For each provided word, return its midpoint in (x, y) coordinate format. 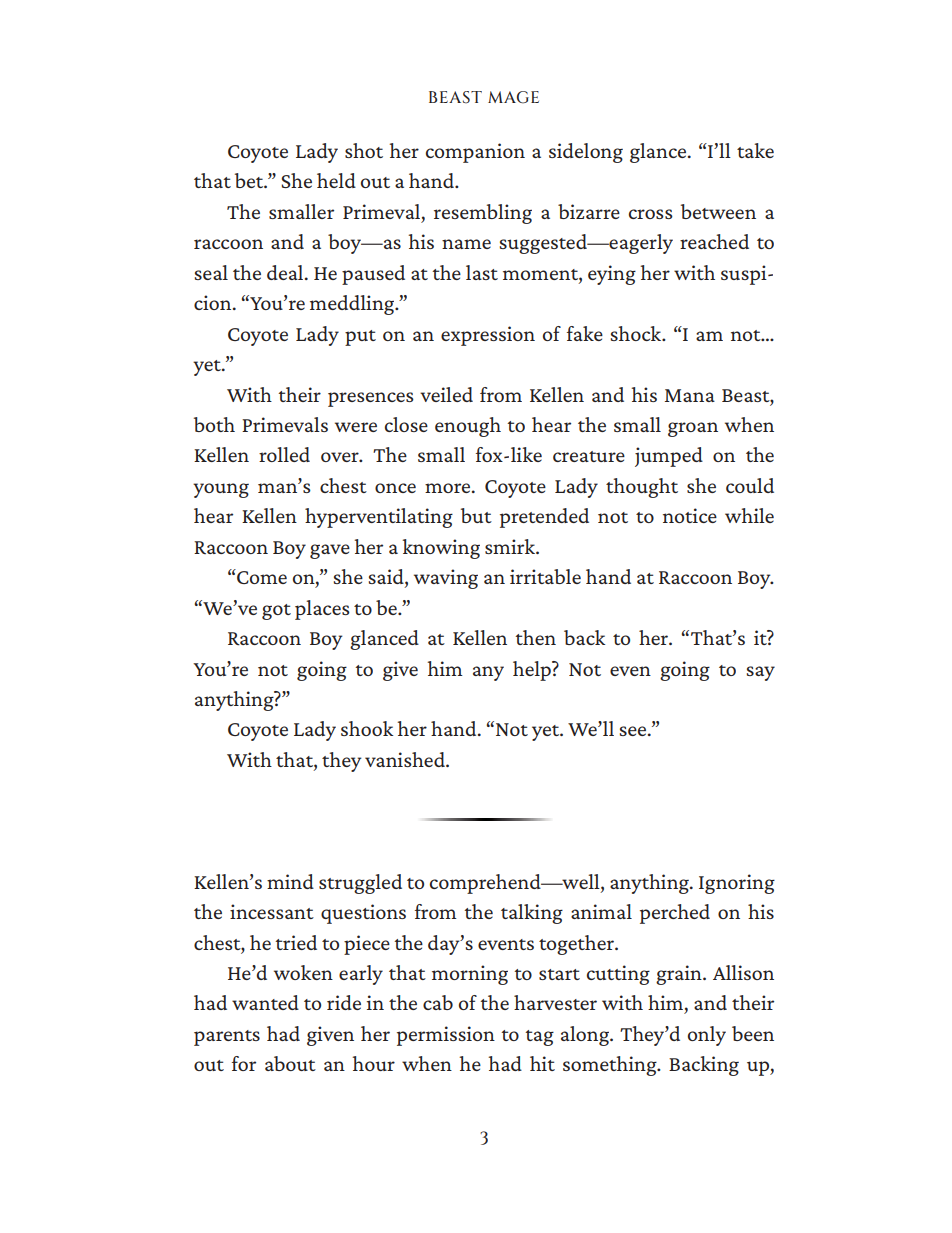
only (707, 1036)
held (336, 180)
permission (446, 1036)
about (290, 1063)
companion (475, 153)
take (755, 150)
